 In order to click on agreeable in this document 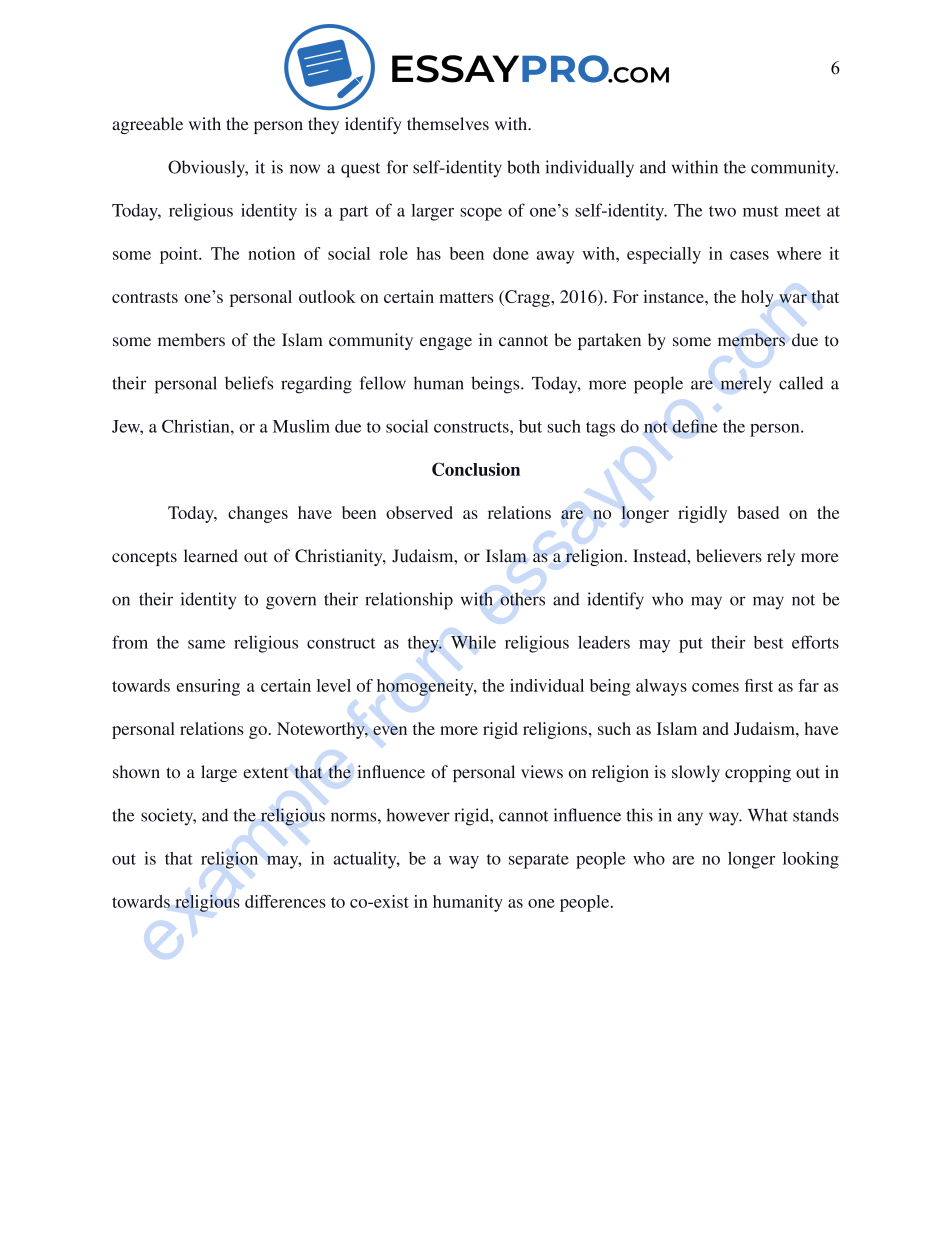, I will do `click(147, 125)`.
